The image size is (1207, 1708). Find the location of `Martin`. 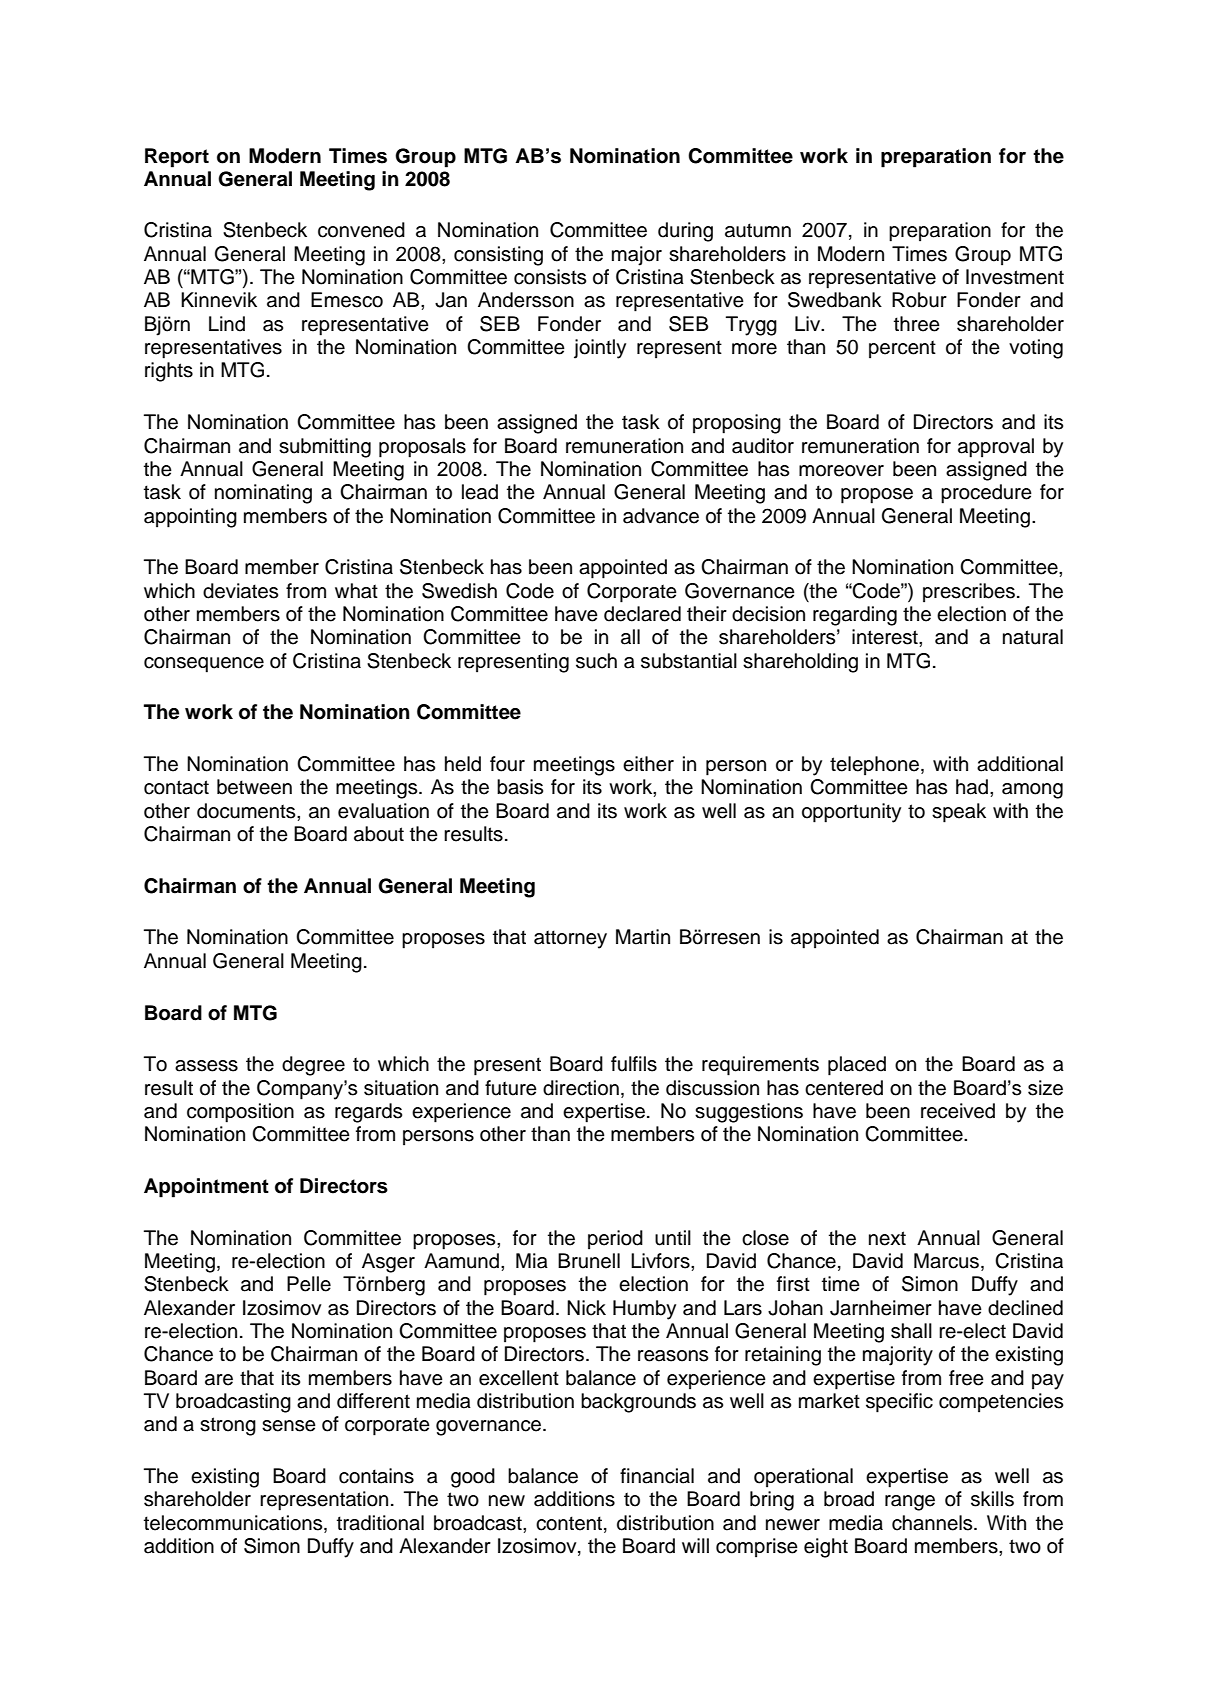

Martin is located at coordinates (643, 937).
